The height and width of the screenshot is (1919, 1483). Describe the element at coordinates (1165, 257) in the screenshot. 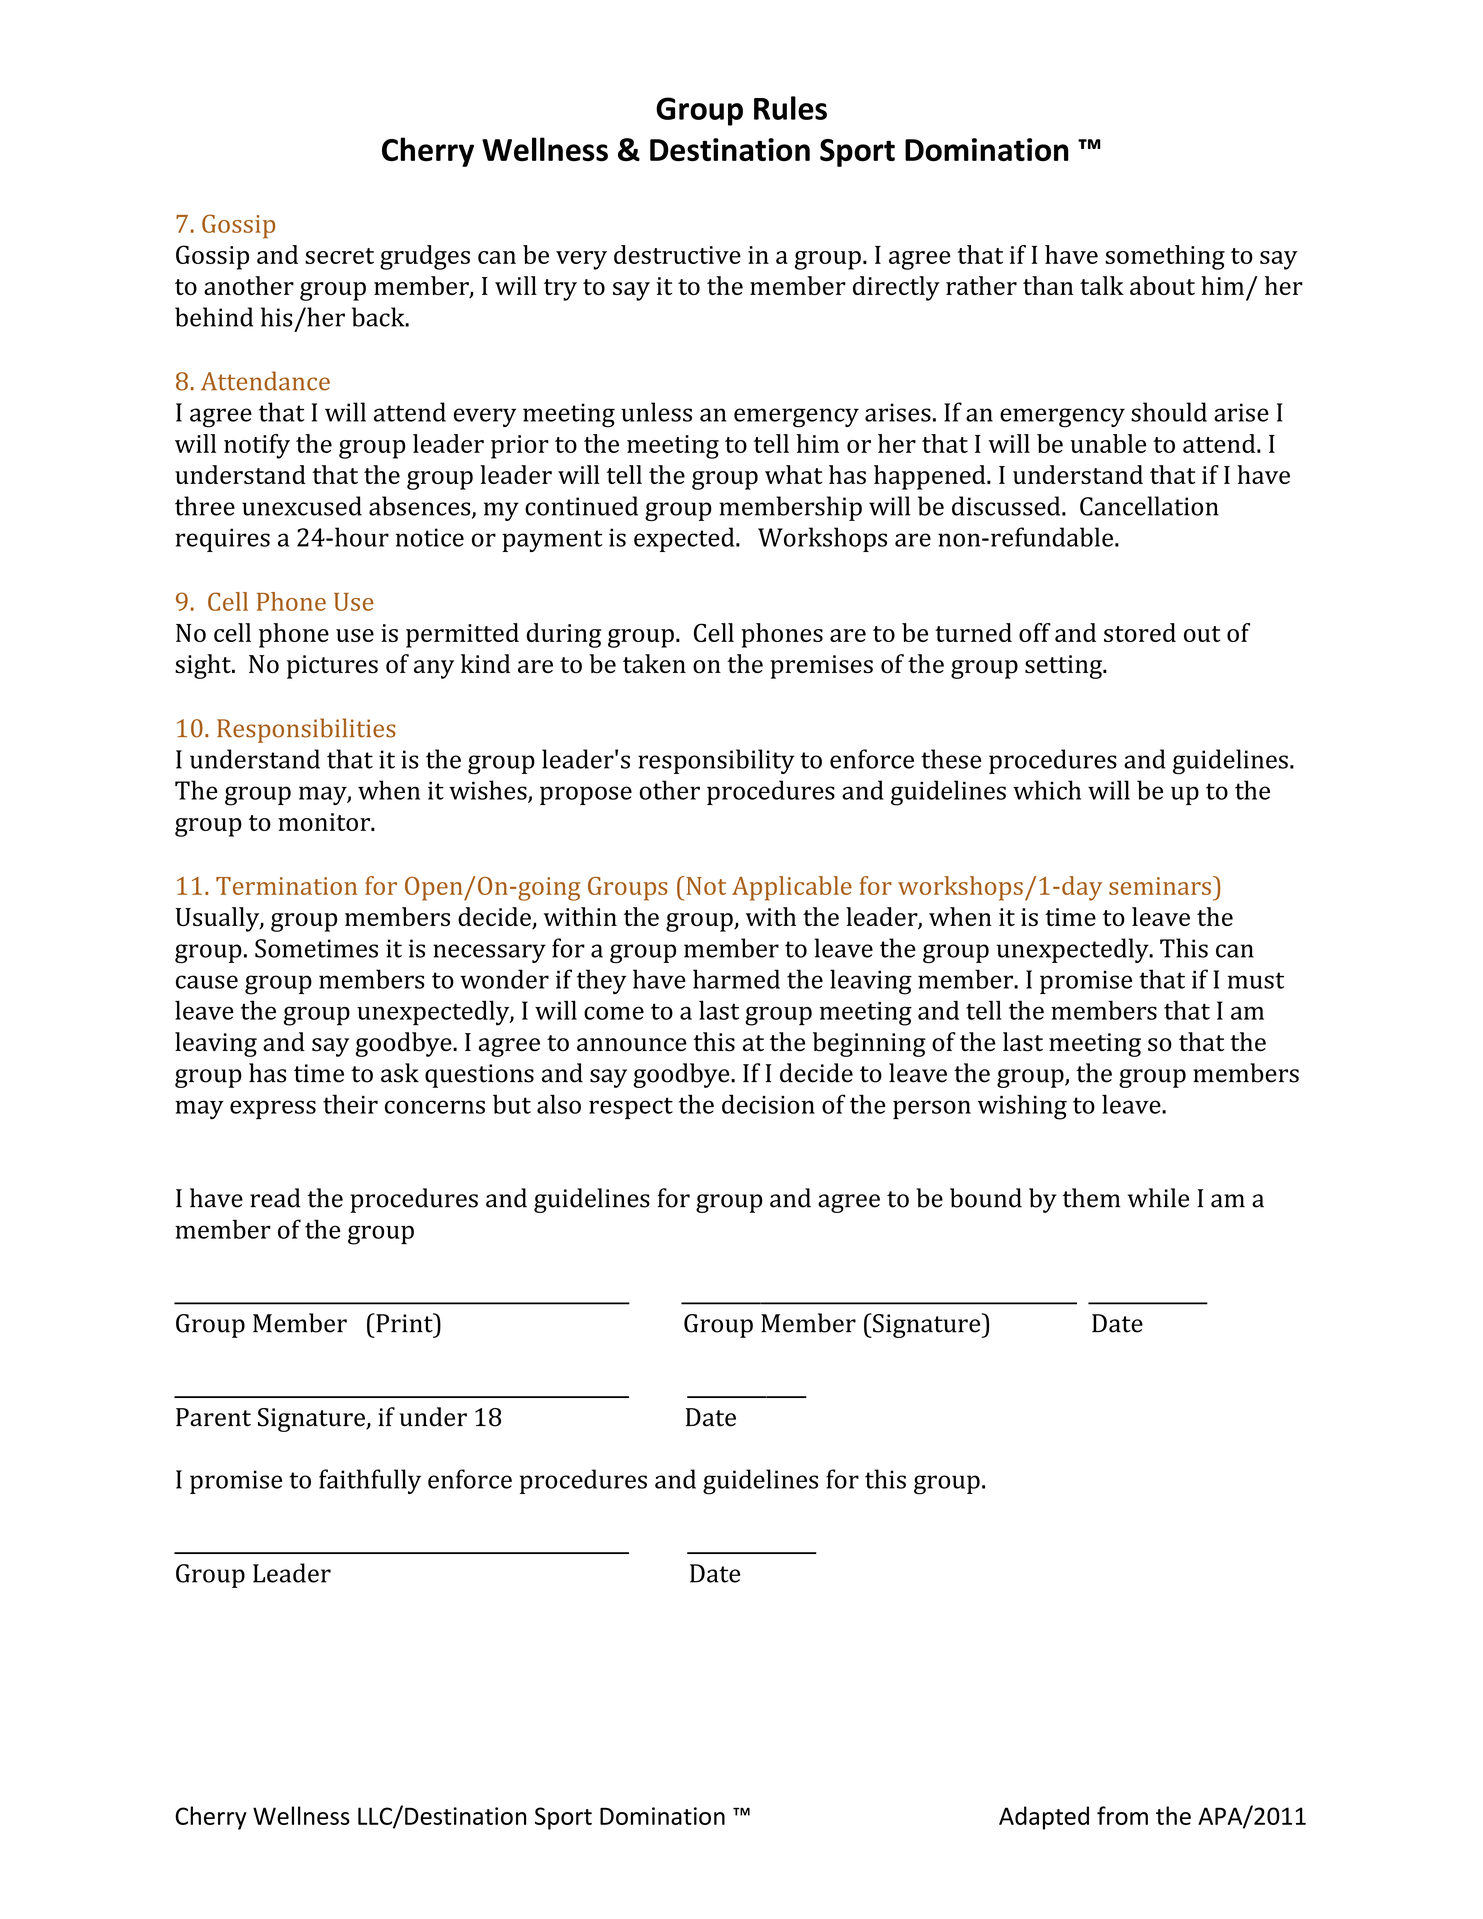

I see `something` at that location.
